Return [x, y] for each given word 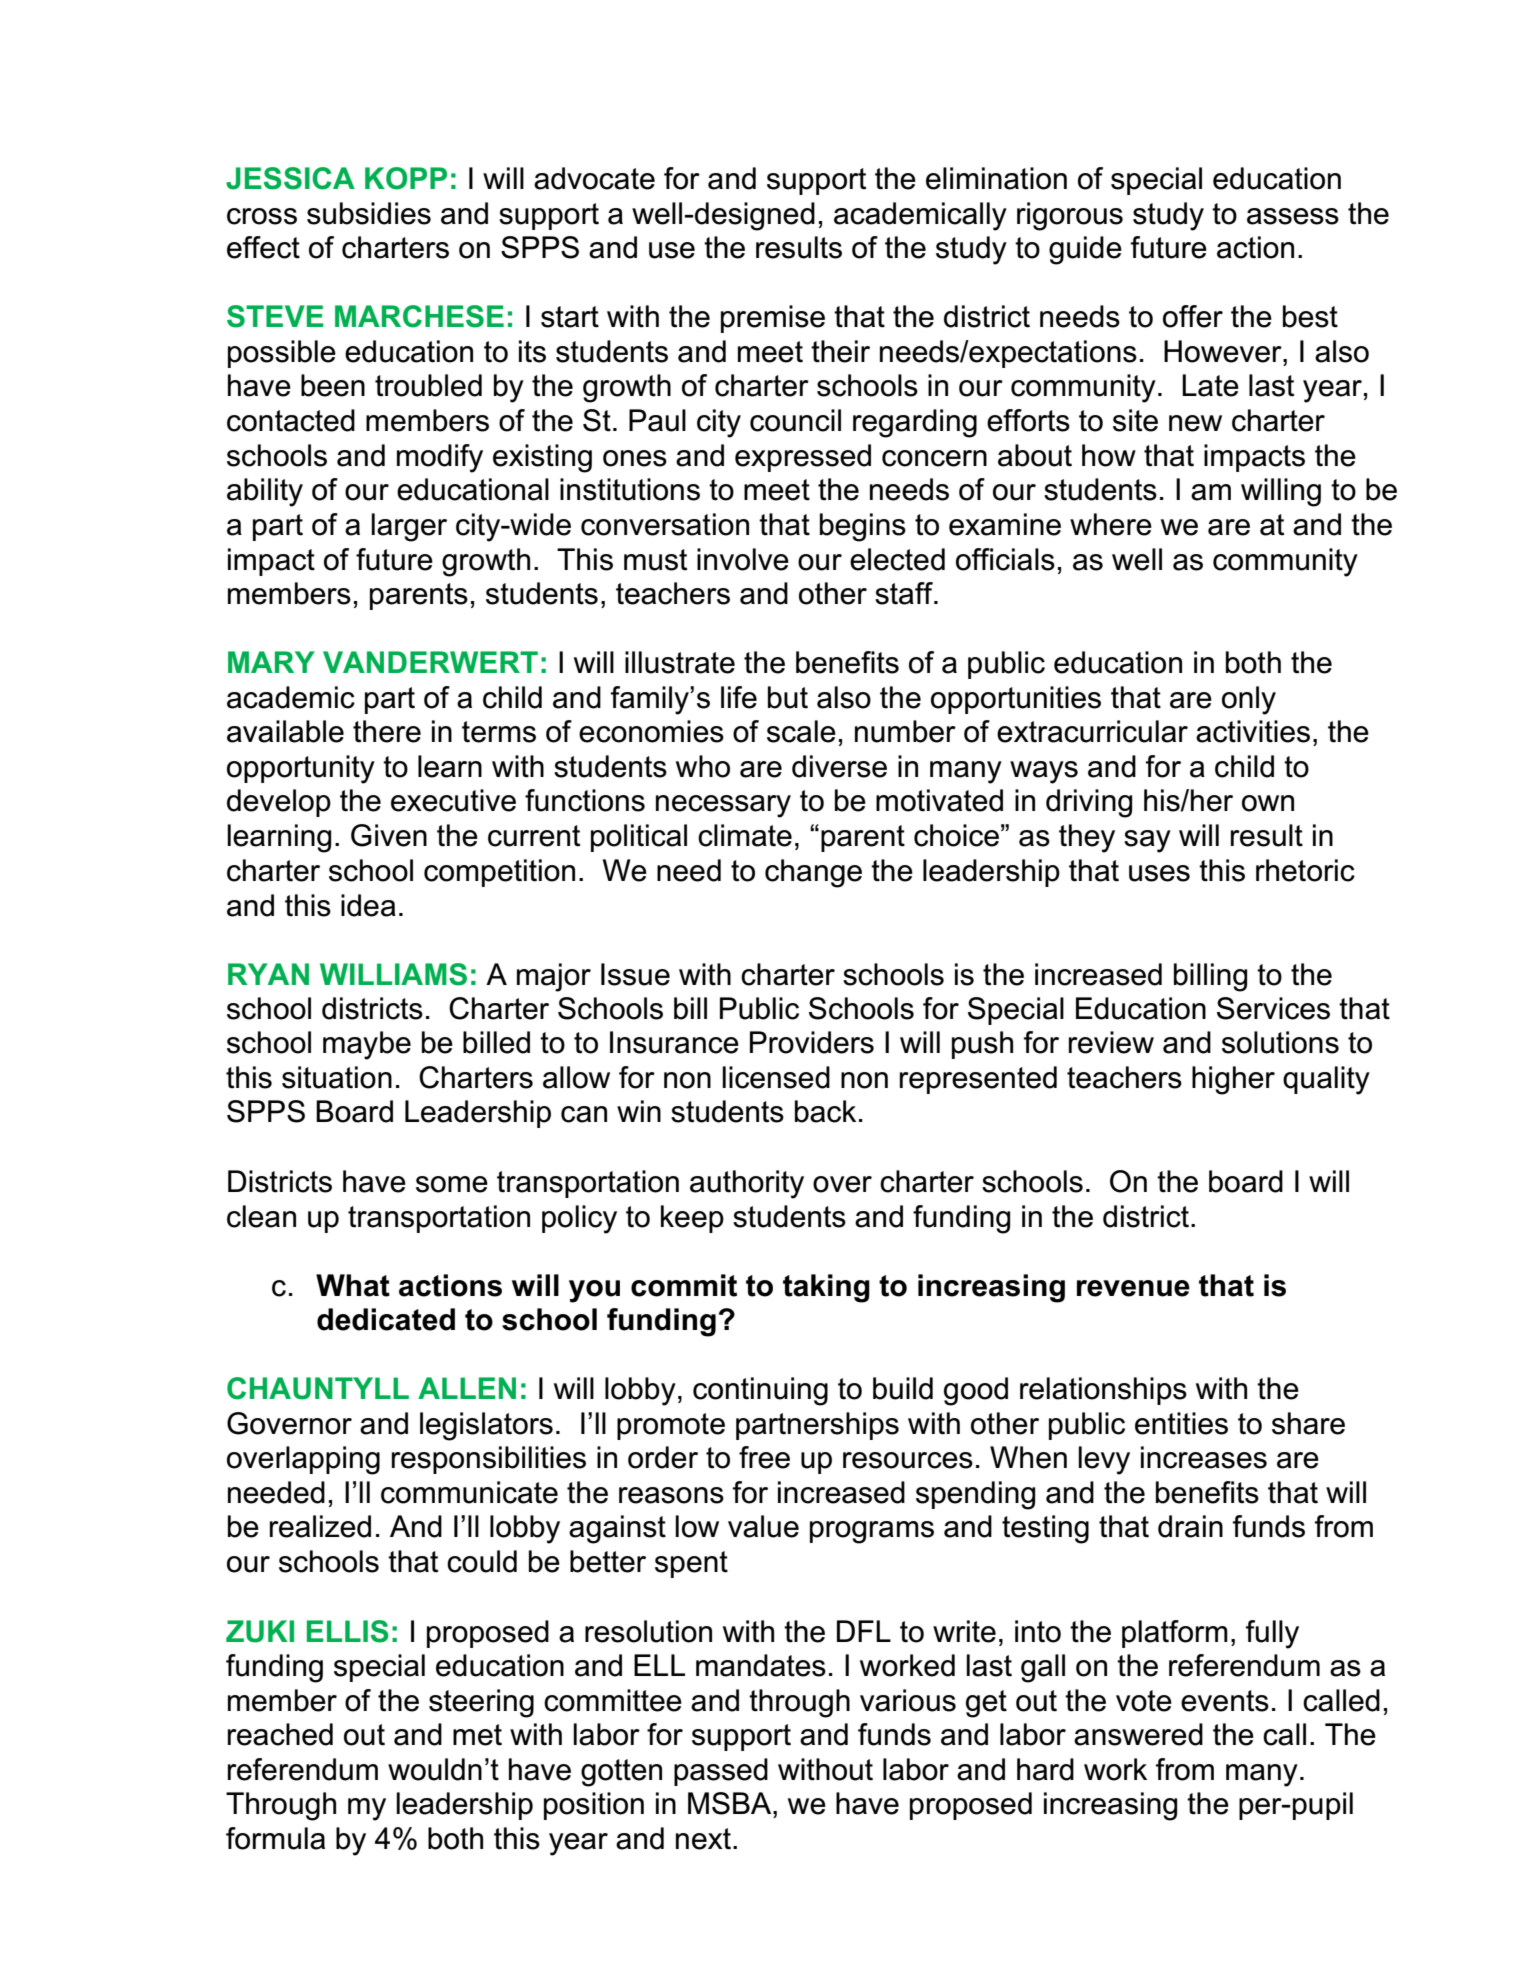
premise [773, 319]
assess [1293, 216]
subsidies [369, 213]
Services [1273, 1008]
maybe [367, 1045]
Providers [812, 1042]
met [477, 1735]
